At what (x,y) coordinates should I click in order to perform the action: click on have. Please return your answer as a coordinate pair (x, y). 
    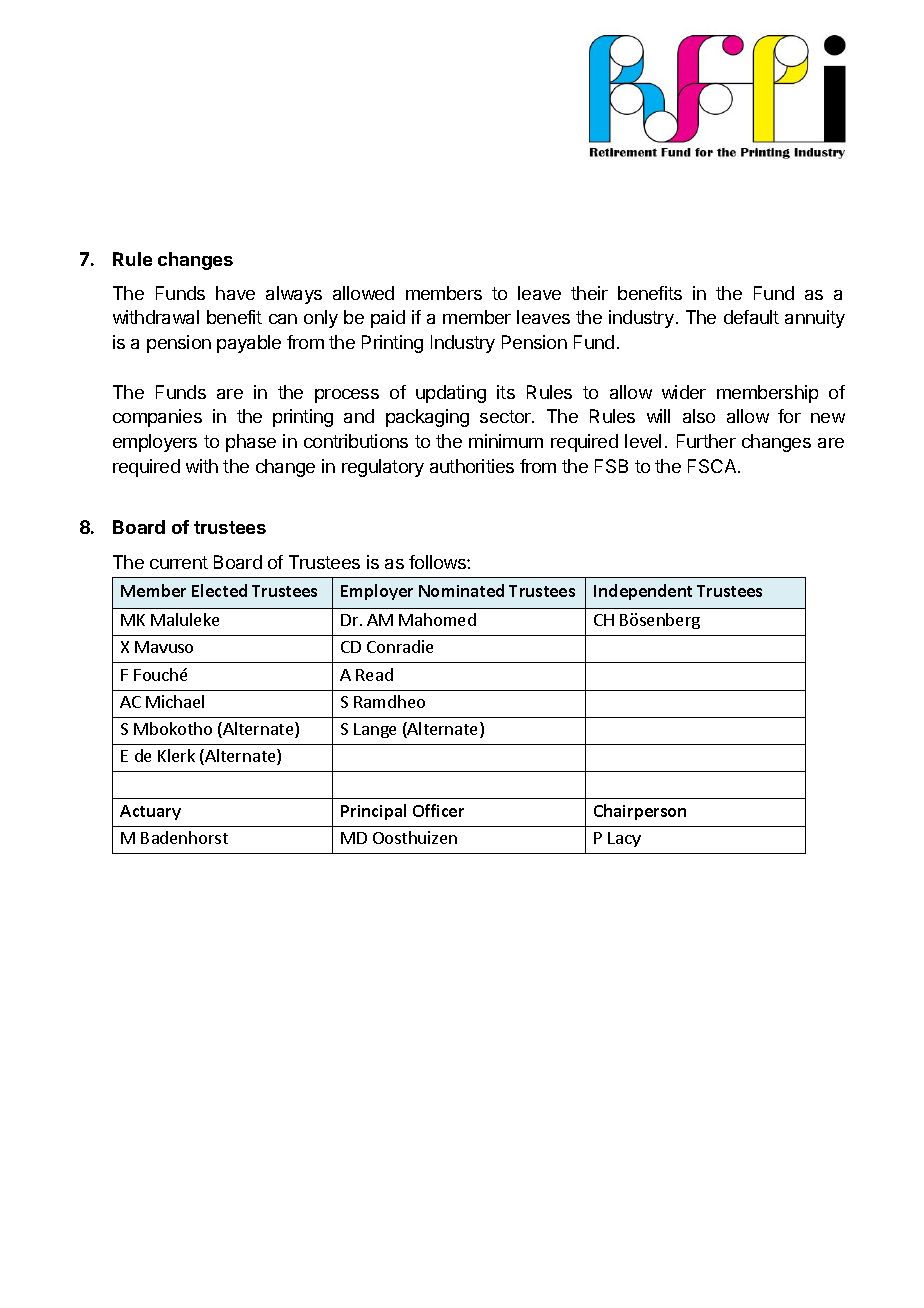
    Looking at the image, I should click on (235, 293).
